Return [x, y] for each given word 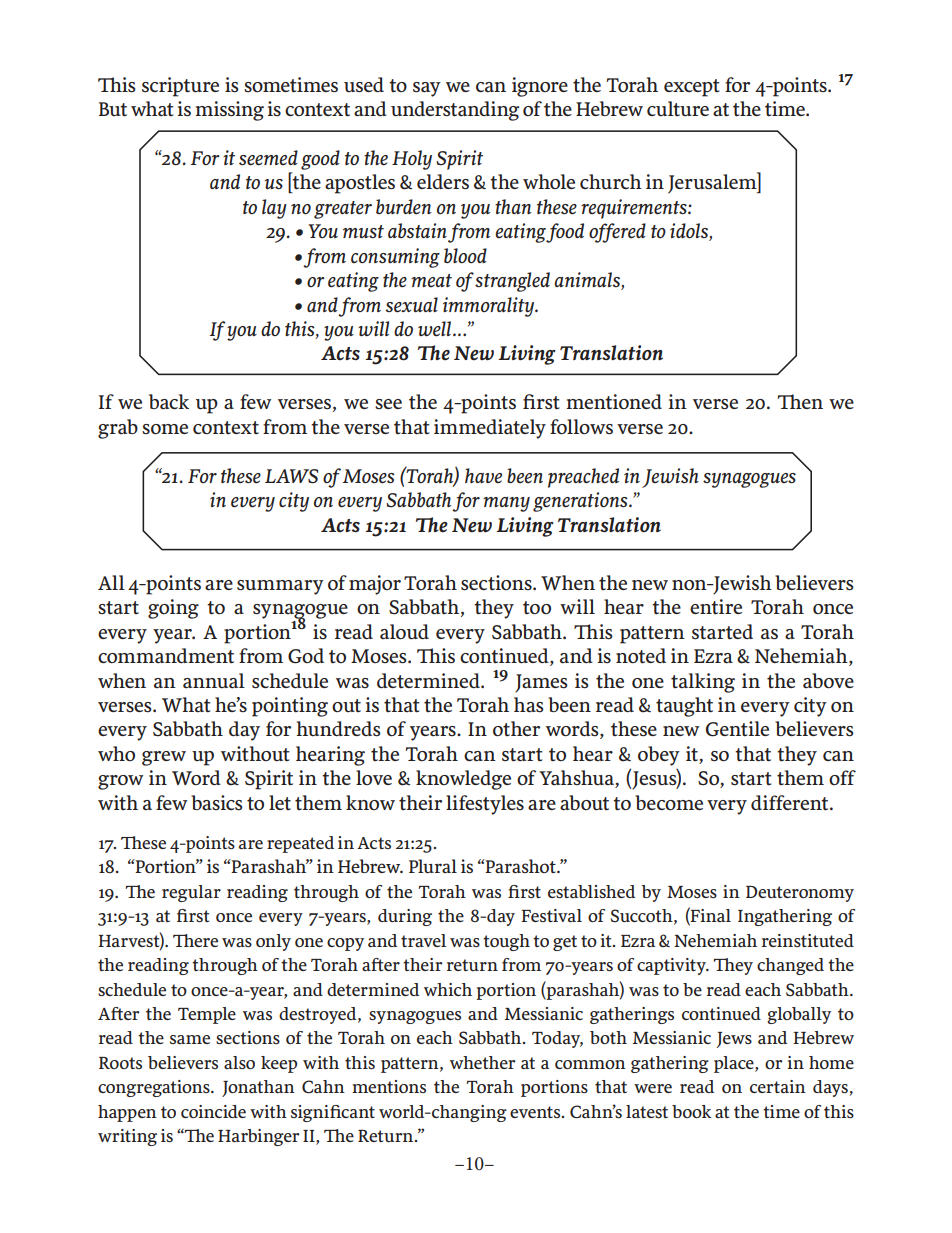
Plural [433, 866]
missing [229, 111]
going [173, 609]
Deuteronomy [800, 894]
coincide [213, 1111]
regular [191, 893]
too [537, 608]
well [434, 329]
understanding [455, 111]
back [169, 402]
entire [716, 607]
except [692, 88]
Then [800, 401]
